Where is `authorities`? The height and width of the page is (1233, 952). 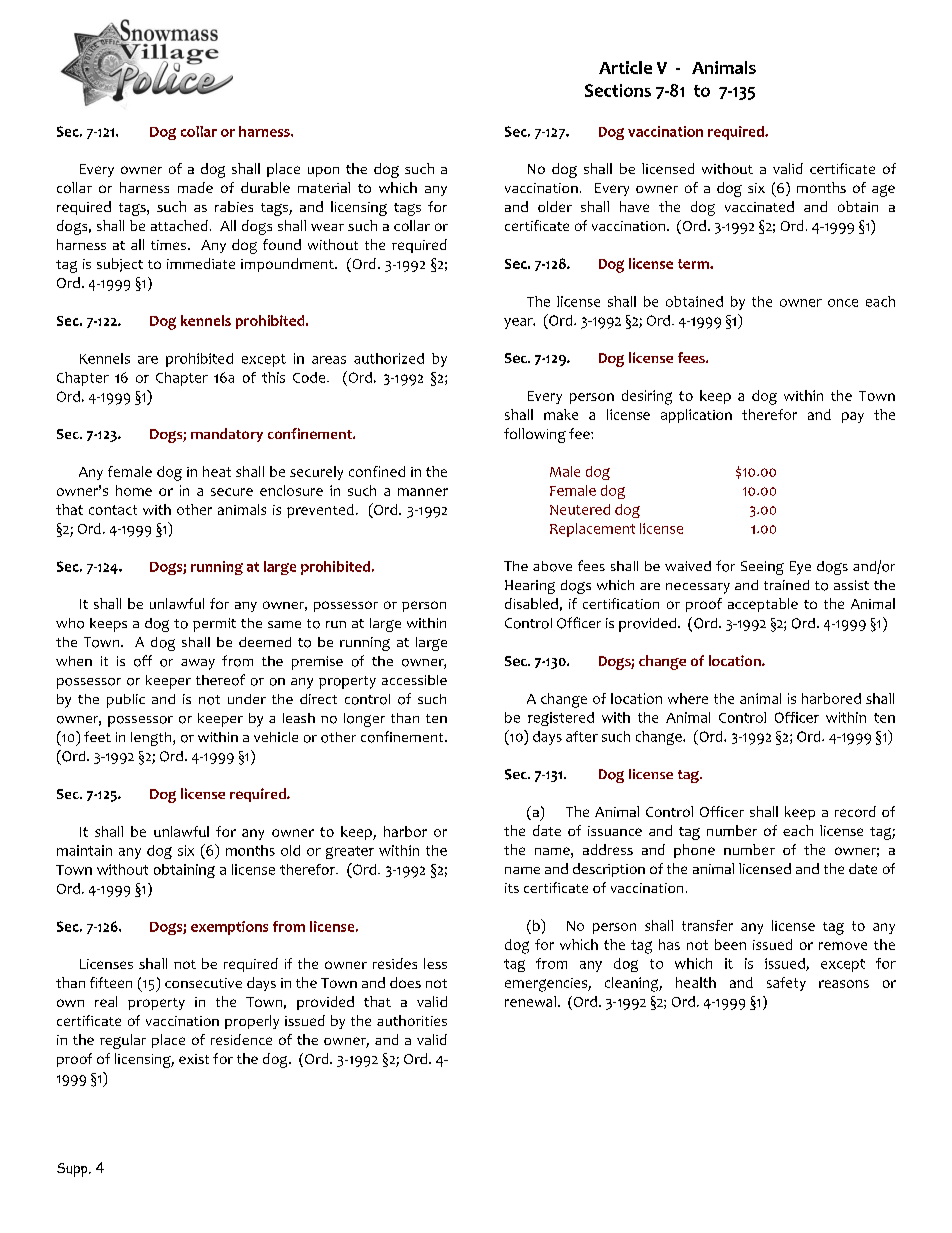 authorities is located at coordinates (412, 1020).
